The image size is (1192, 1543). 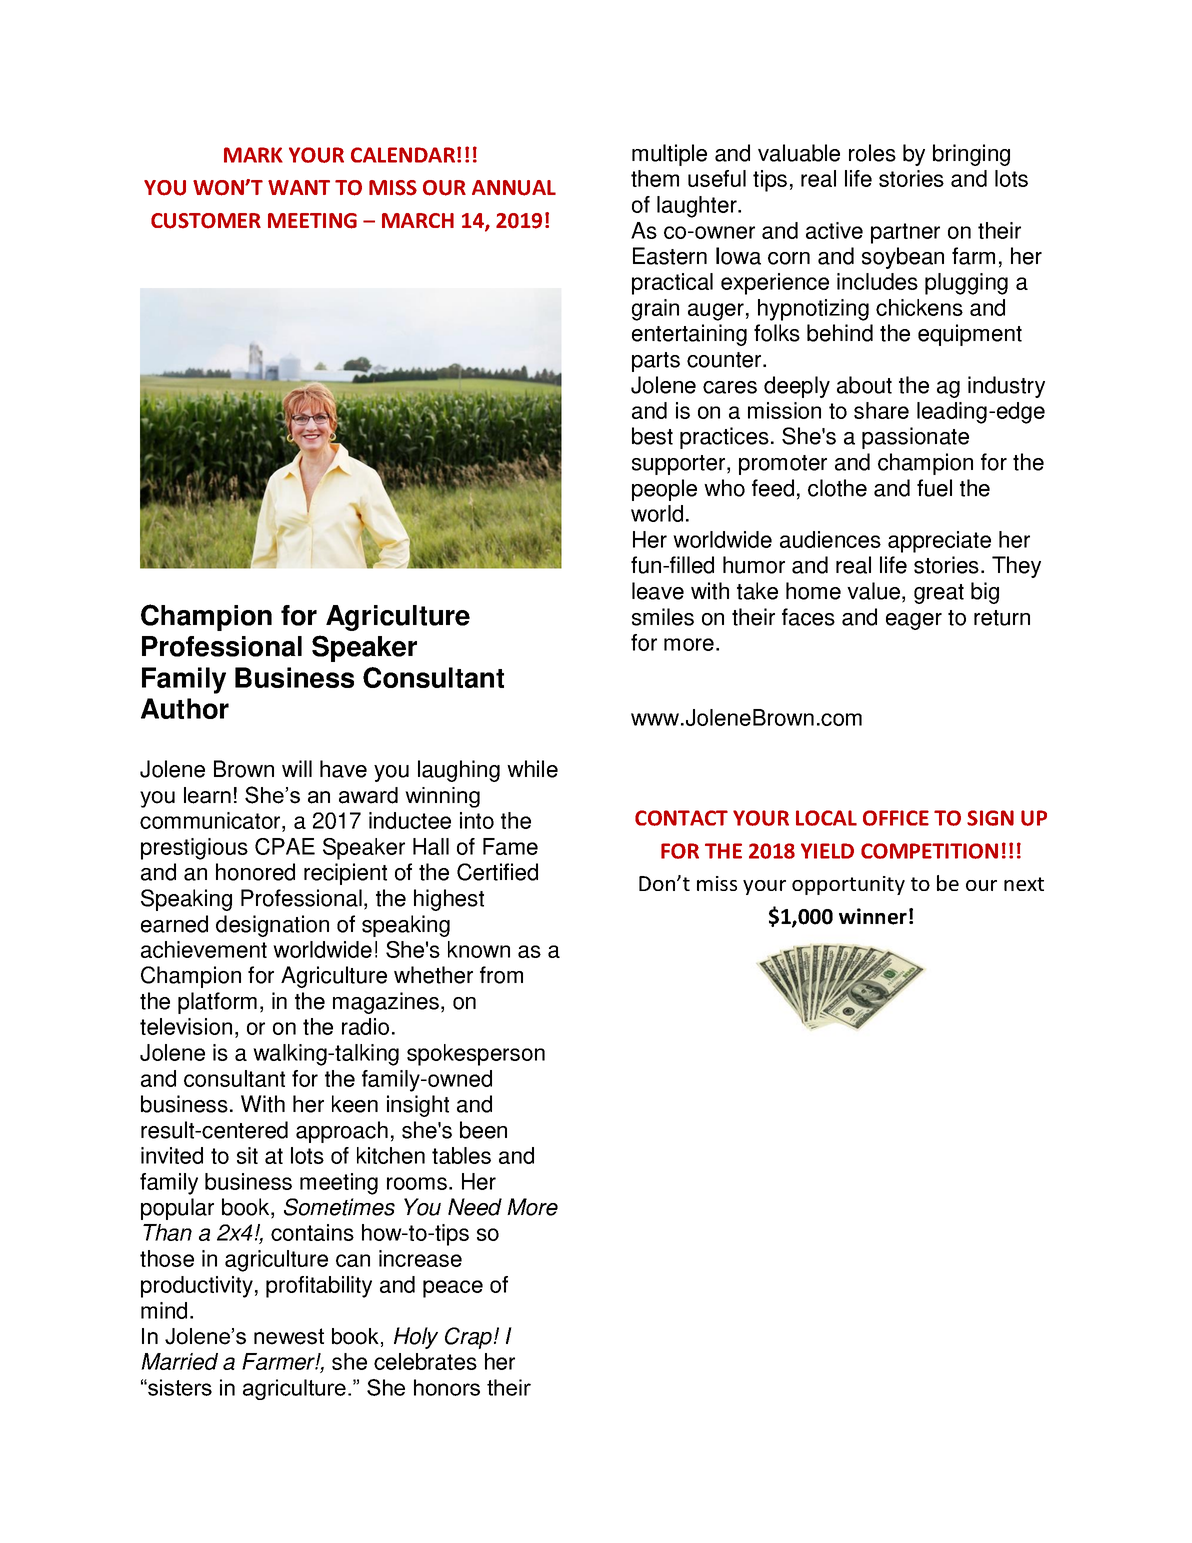 I want to click on from, so click(x=501, y=975).
